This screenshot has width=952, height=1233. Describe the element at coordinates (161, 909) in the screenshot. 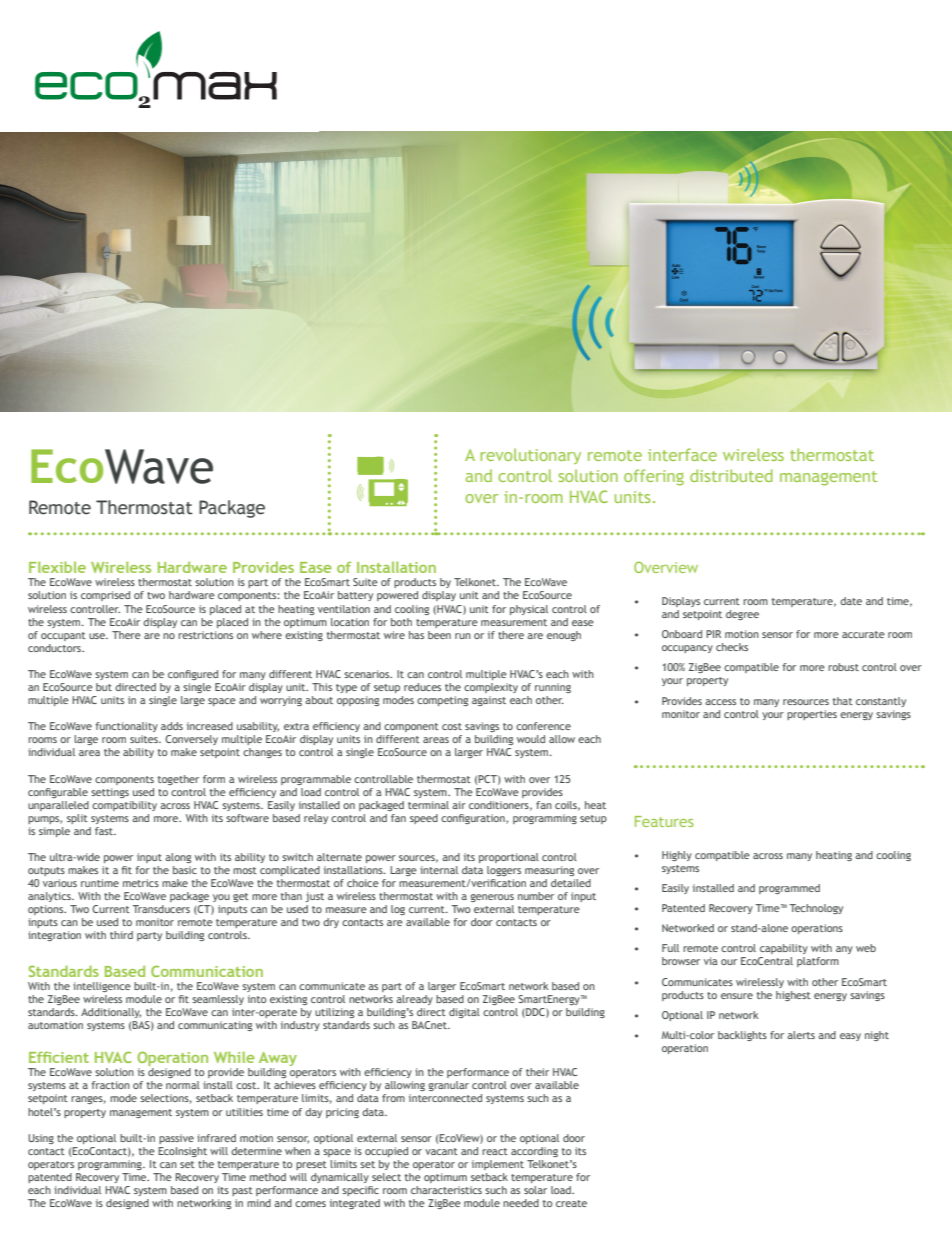

I see `Transducers` at that location.
